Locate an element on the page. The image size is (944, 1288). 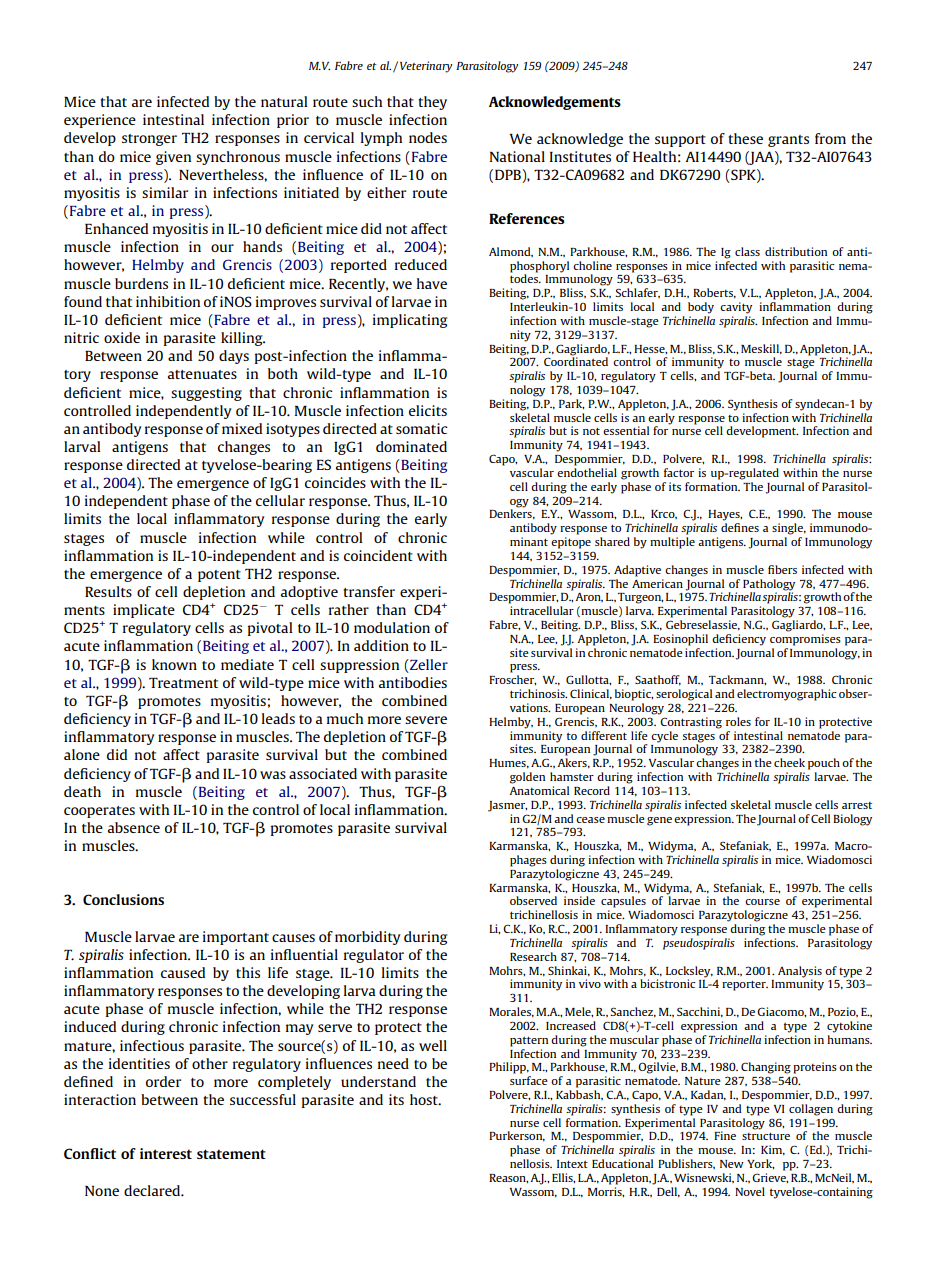
Zeller is located at coordinates (428, 664).
